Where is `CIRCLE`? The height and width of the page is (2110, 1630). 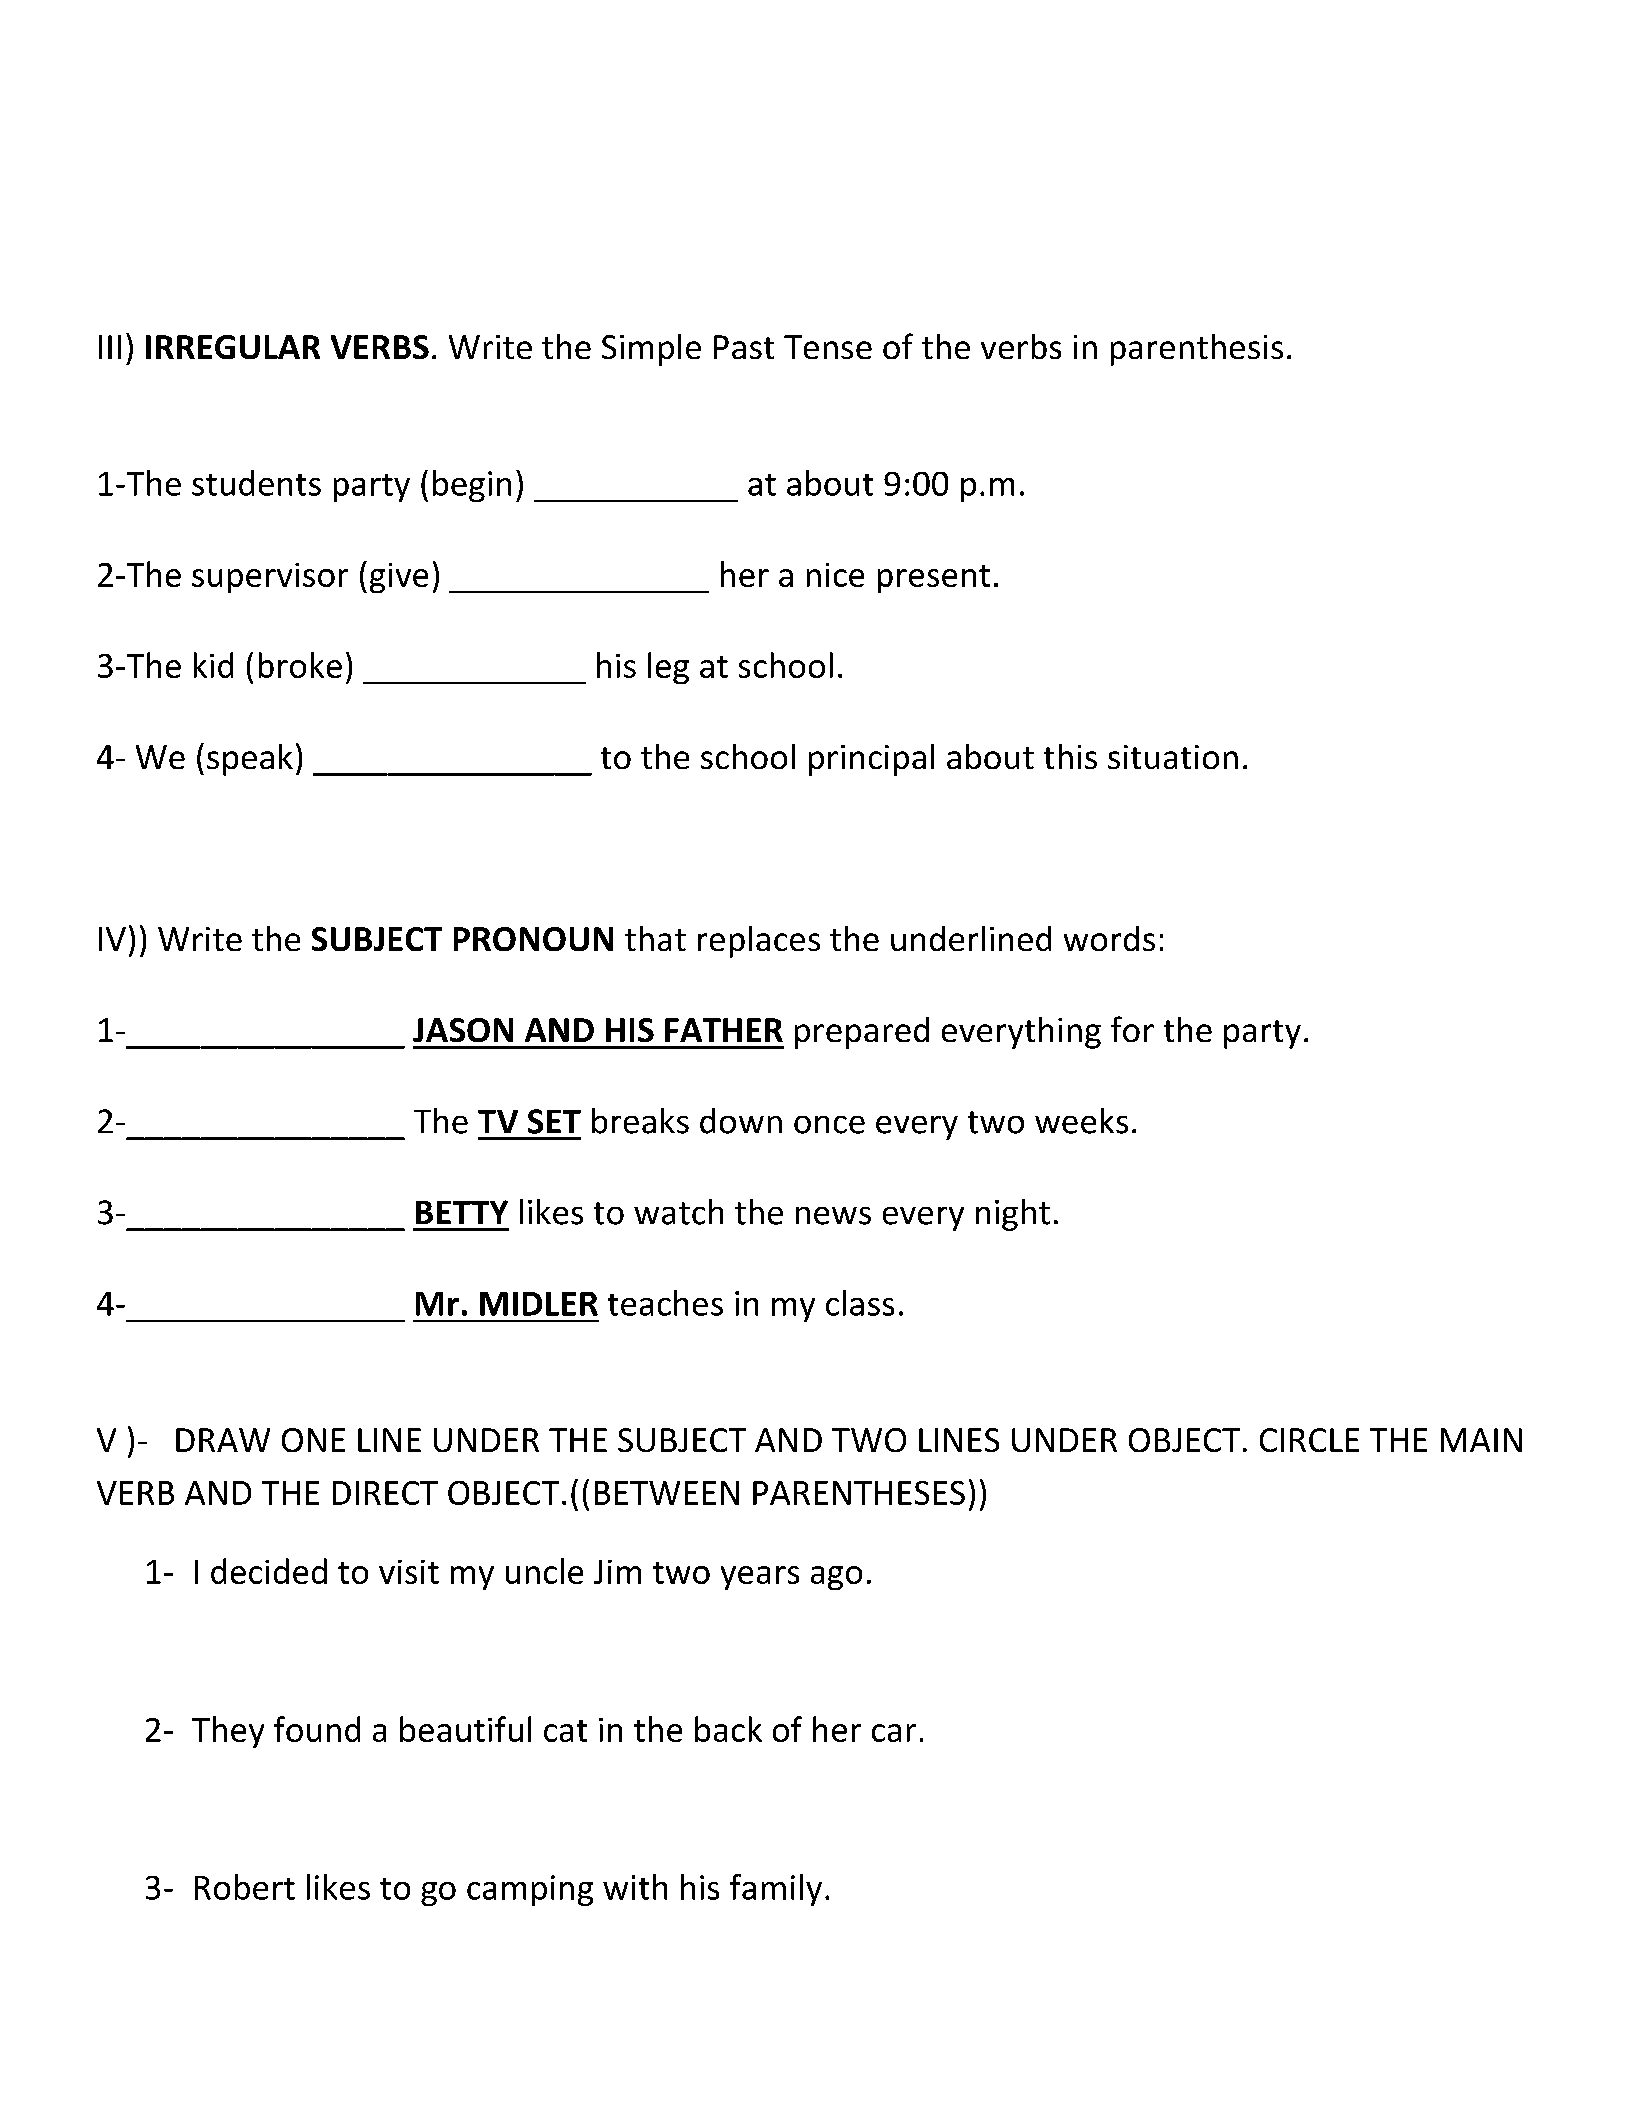 CIRCLE is located at coordinates (1309, 1440).
